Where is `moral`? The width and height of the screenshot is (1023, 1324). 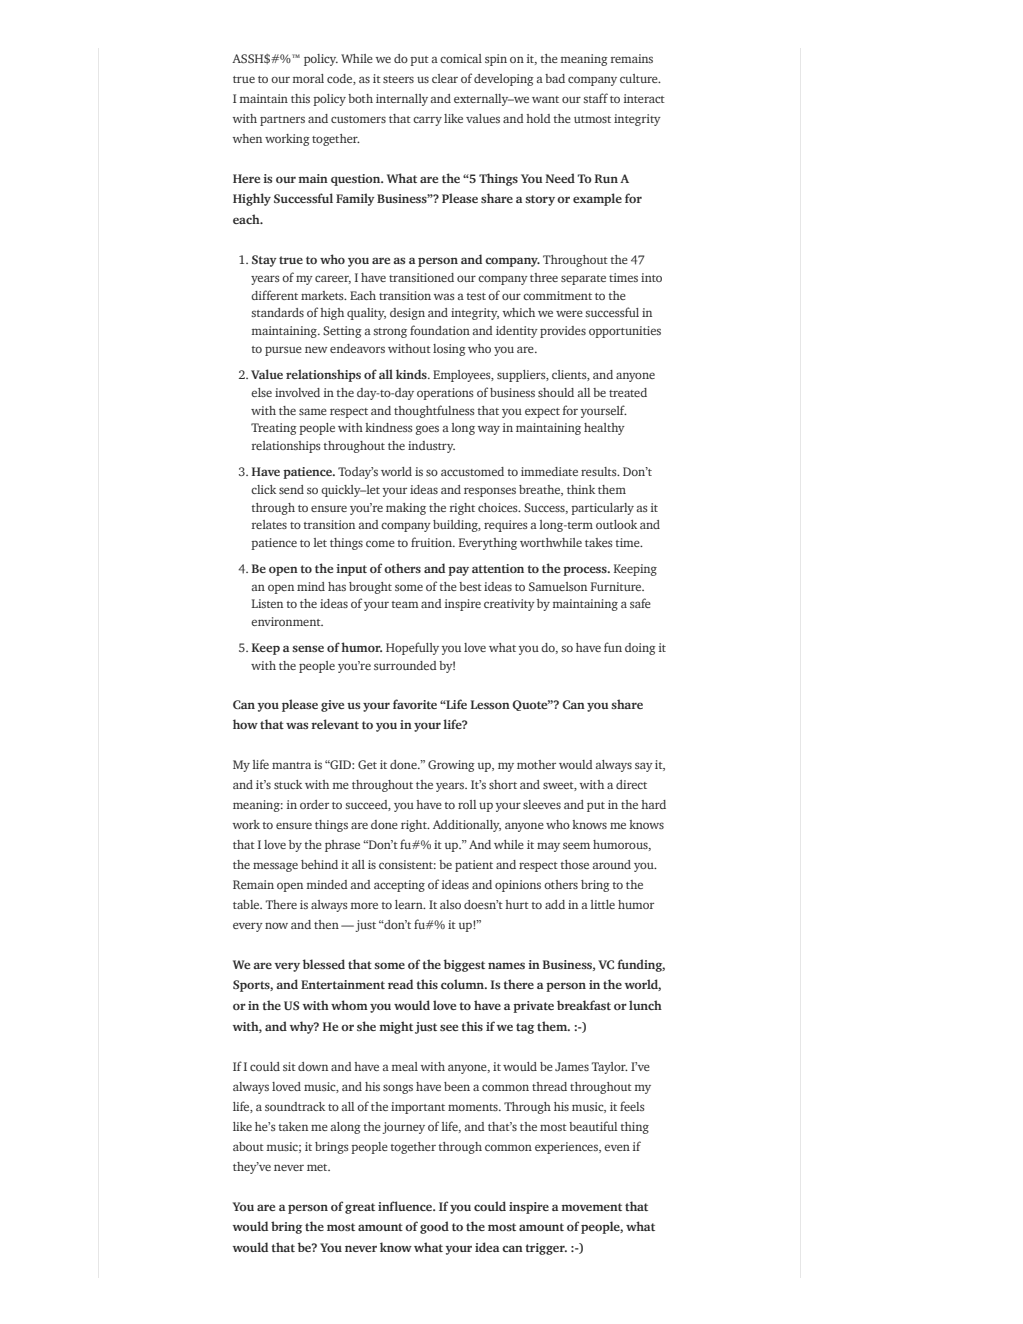 moral is located at coordinates (308, 78).
